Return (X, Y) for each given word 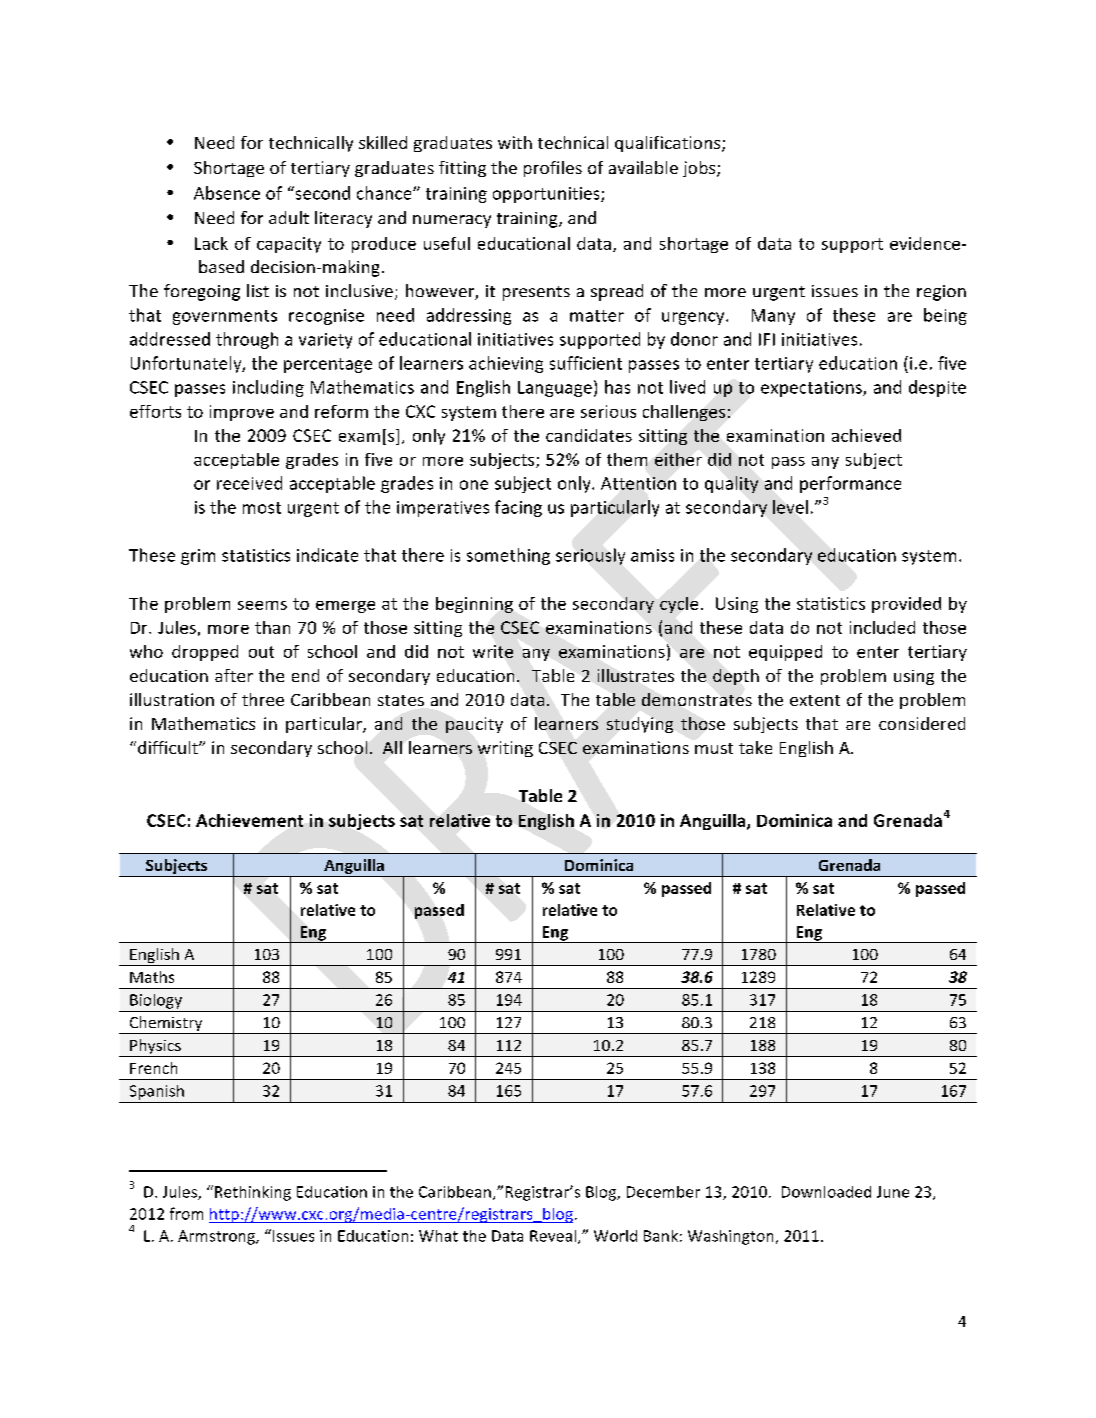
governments (225, 317)
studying (640, 725)
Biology (156, 1001)
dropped (205, 653)
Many (773, 317)
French (153, 1068)
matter (597, 316)
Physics (155, 1048)
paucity (474, 725)
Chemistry (166, 1025)
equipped (785, 653)
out (261, 652)
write (493, 651)
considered (922, 723)
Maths (152, 977)
